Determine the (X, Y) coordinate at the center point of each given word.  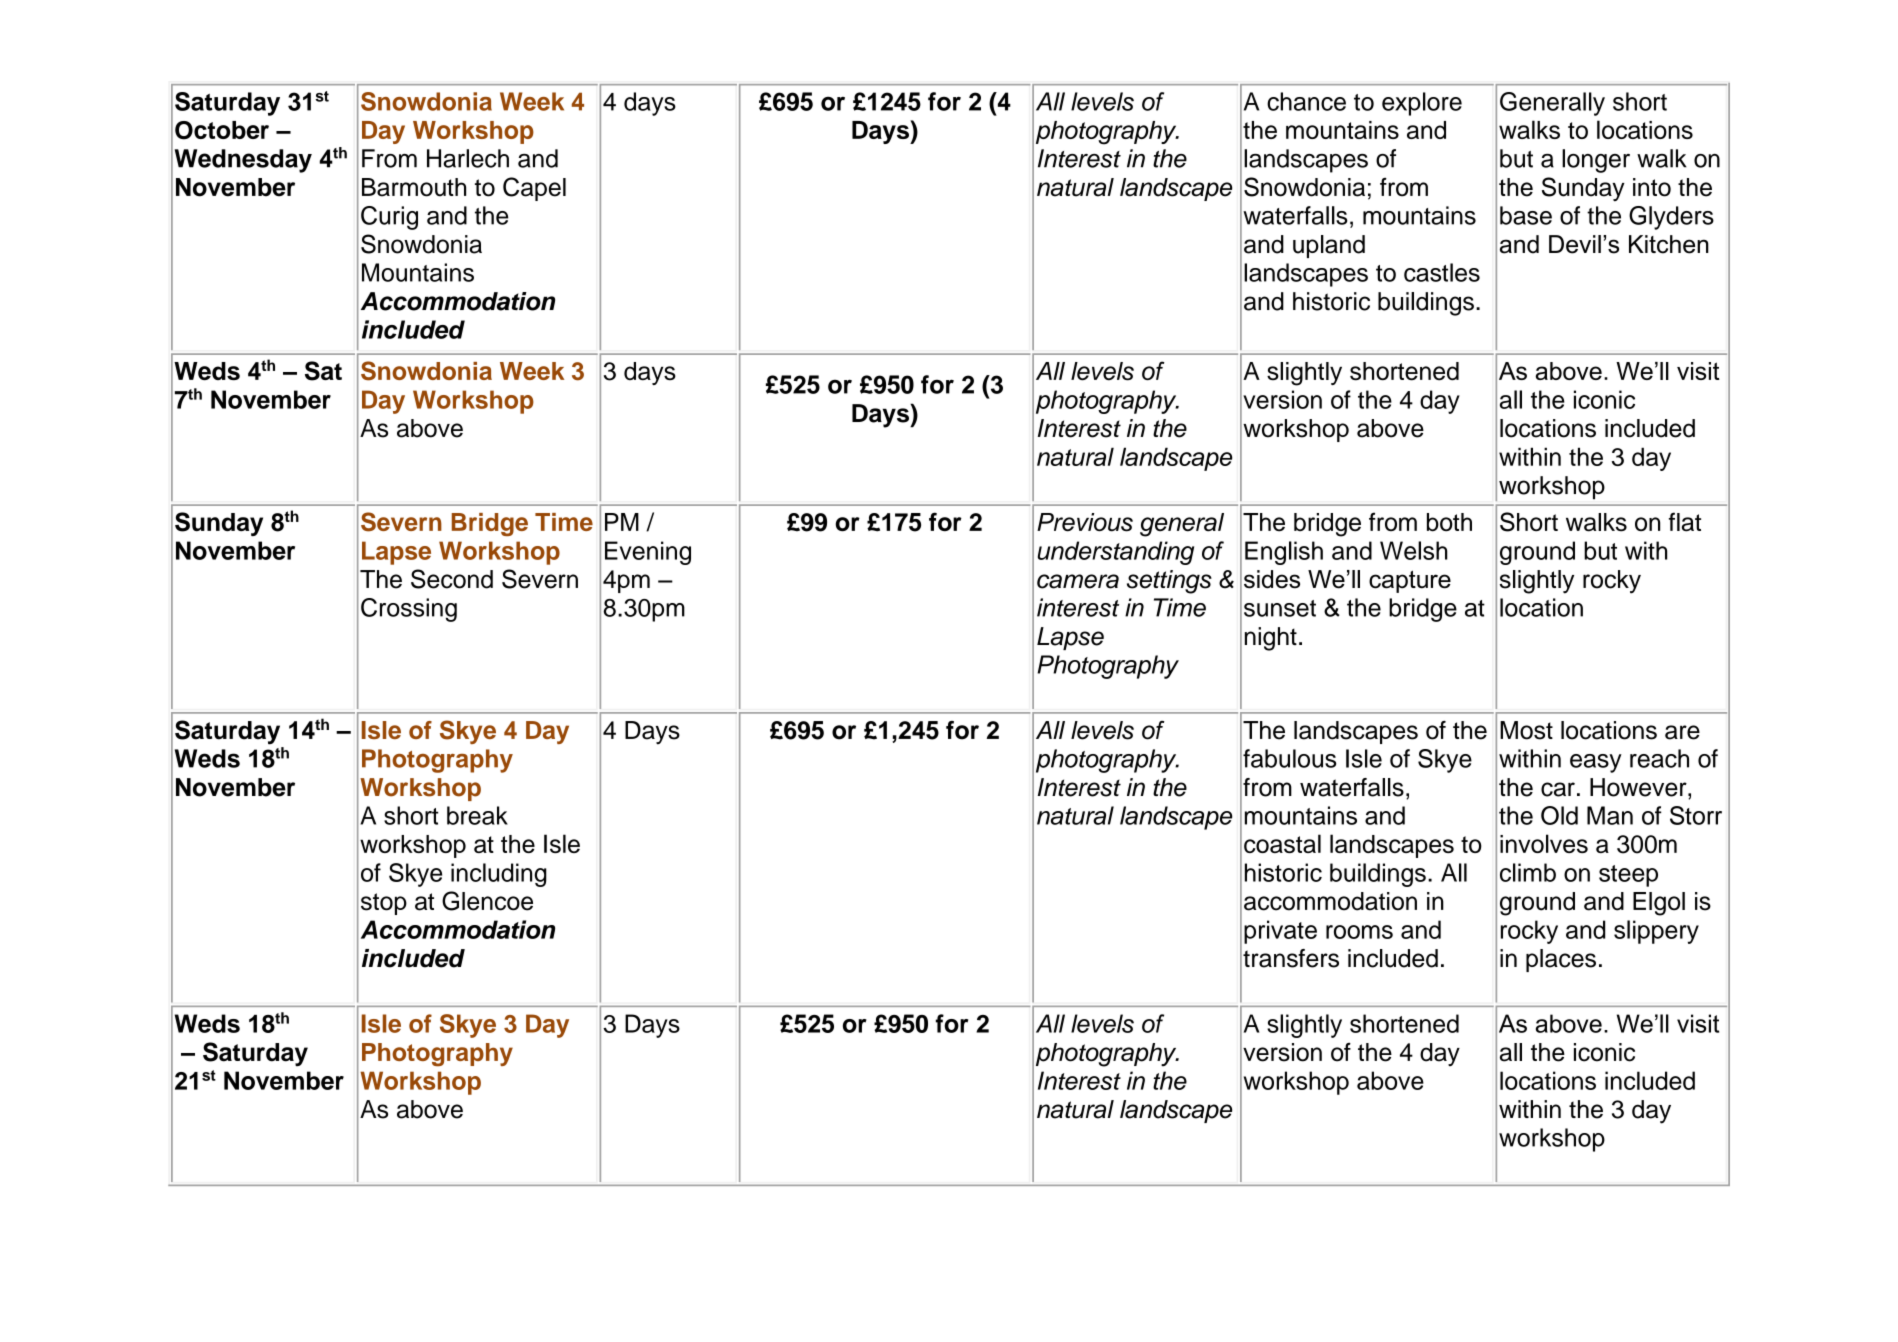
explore (1422, 104)
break (477, 815)
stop (384, 904)
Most (1526, 730)
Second (452, 579)
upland (1329, 246)
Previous (1085, 522)
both (1449, 522)
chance (1306, 101)
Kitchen (1669, 244)
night (1271, 639)
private (1280, 932)
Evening (648, 553)
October (222, 130)
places (1561, 960)
